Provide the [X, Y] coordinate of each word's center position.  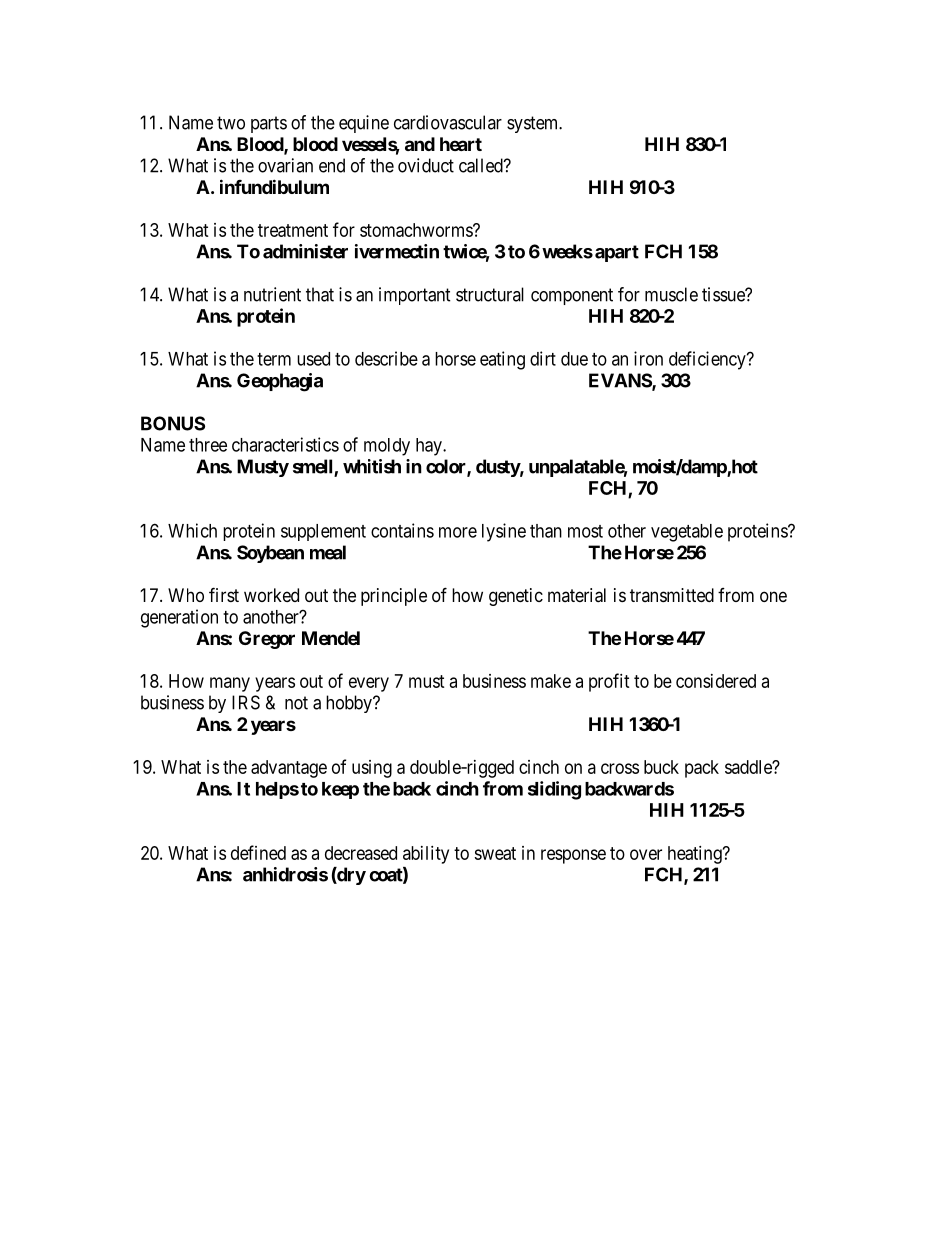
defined [258, 852]
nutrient [272, 294]
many [230, 684]
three [208, 445]
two [231, 123]
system [534, 124]
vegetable [687, 533]
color [447, 467]
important [415, 296]
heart [461, 144]
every [369, 684]
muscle [671, 294]
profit [609, 682]
